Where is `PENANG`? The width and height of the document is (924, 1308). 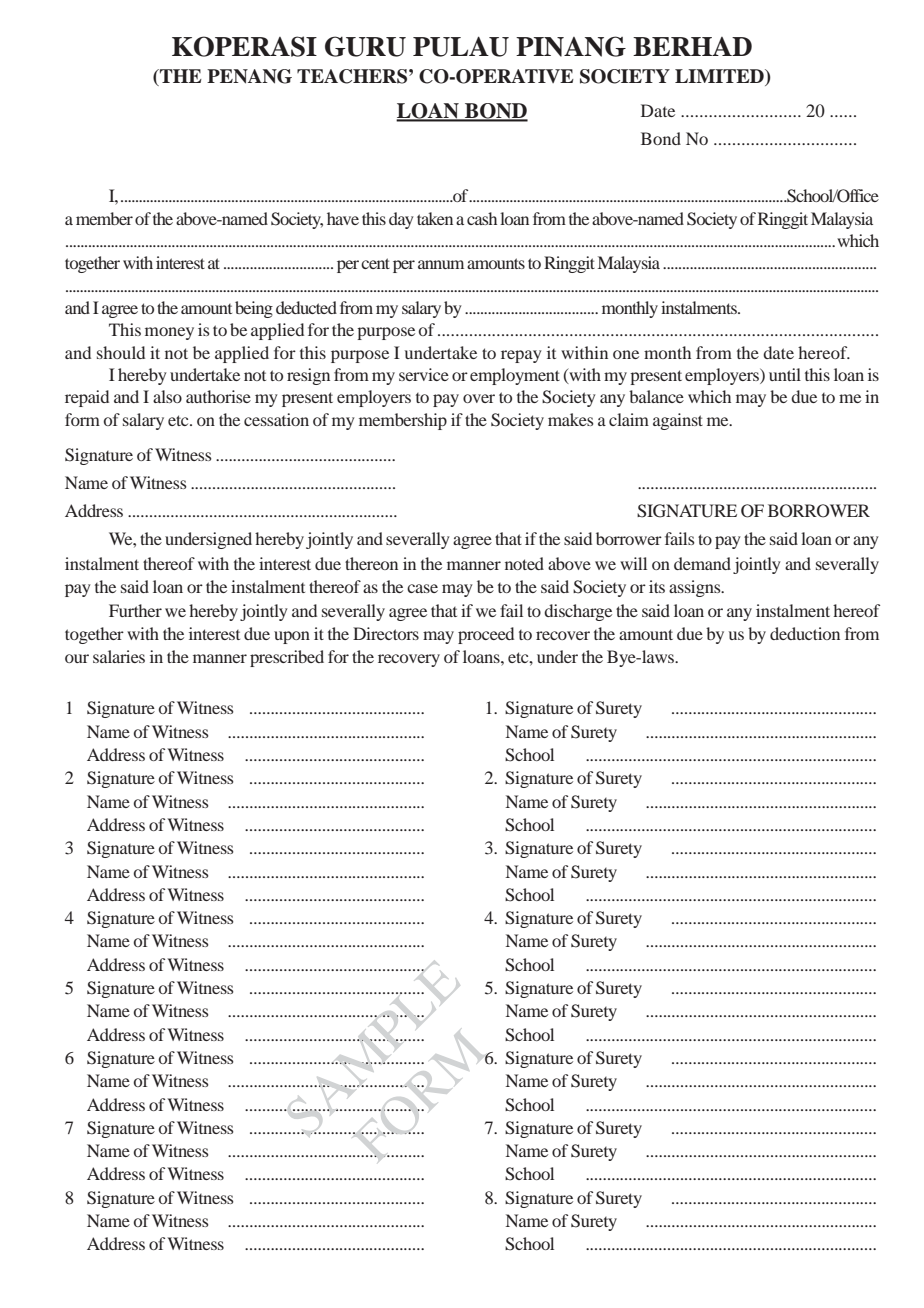
PENANG is located at coordinates (249, 76).
